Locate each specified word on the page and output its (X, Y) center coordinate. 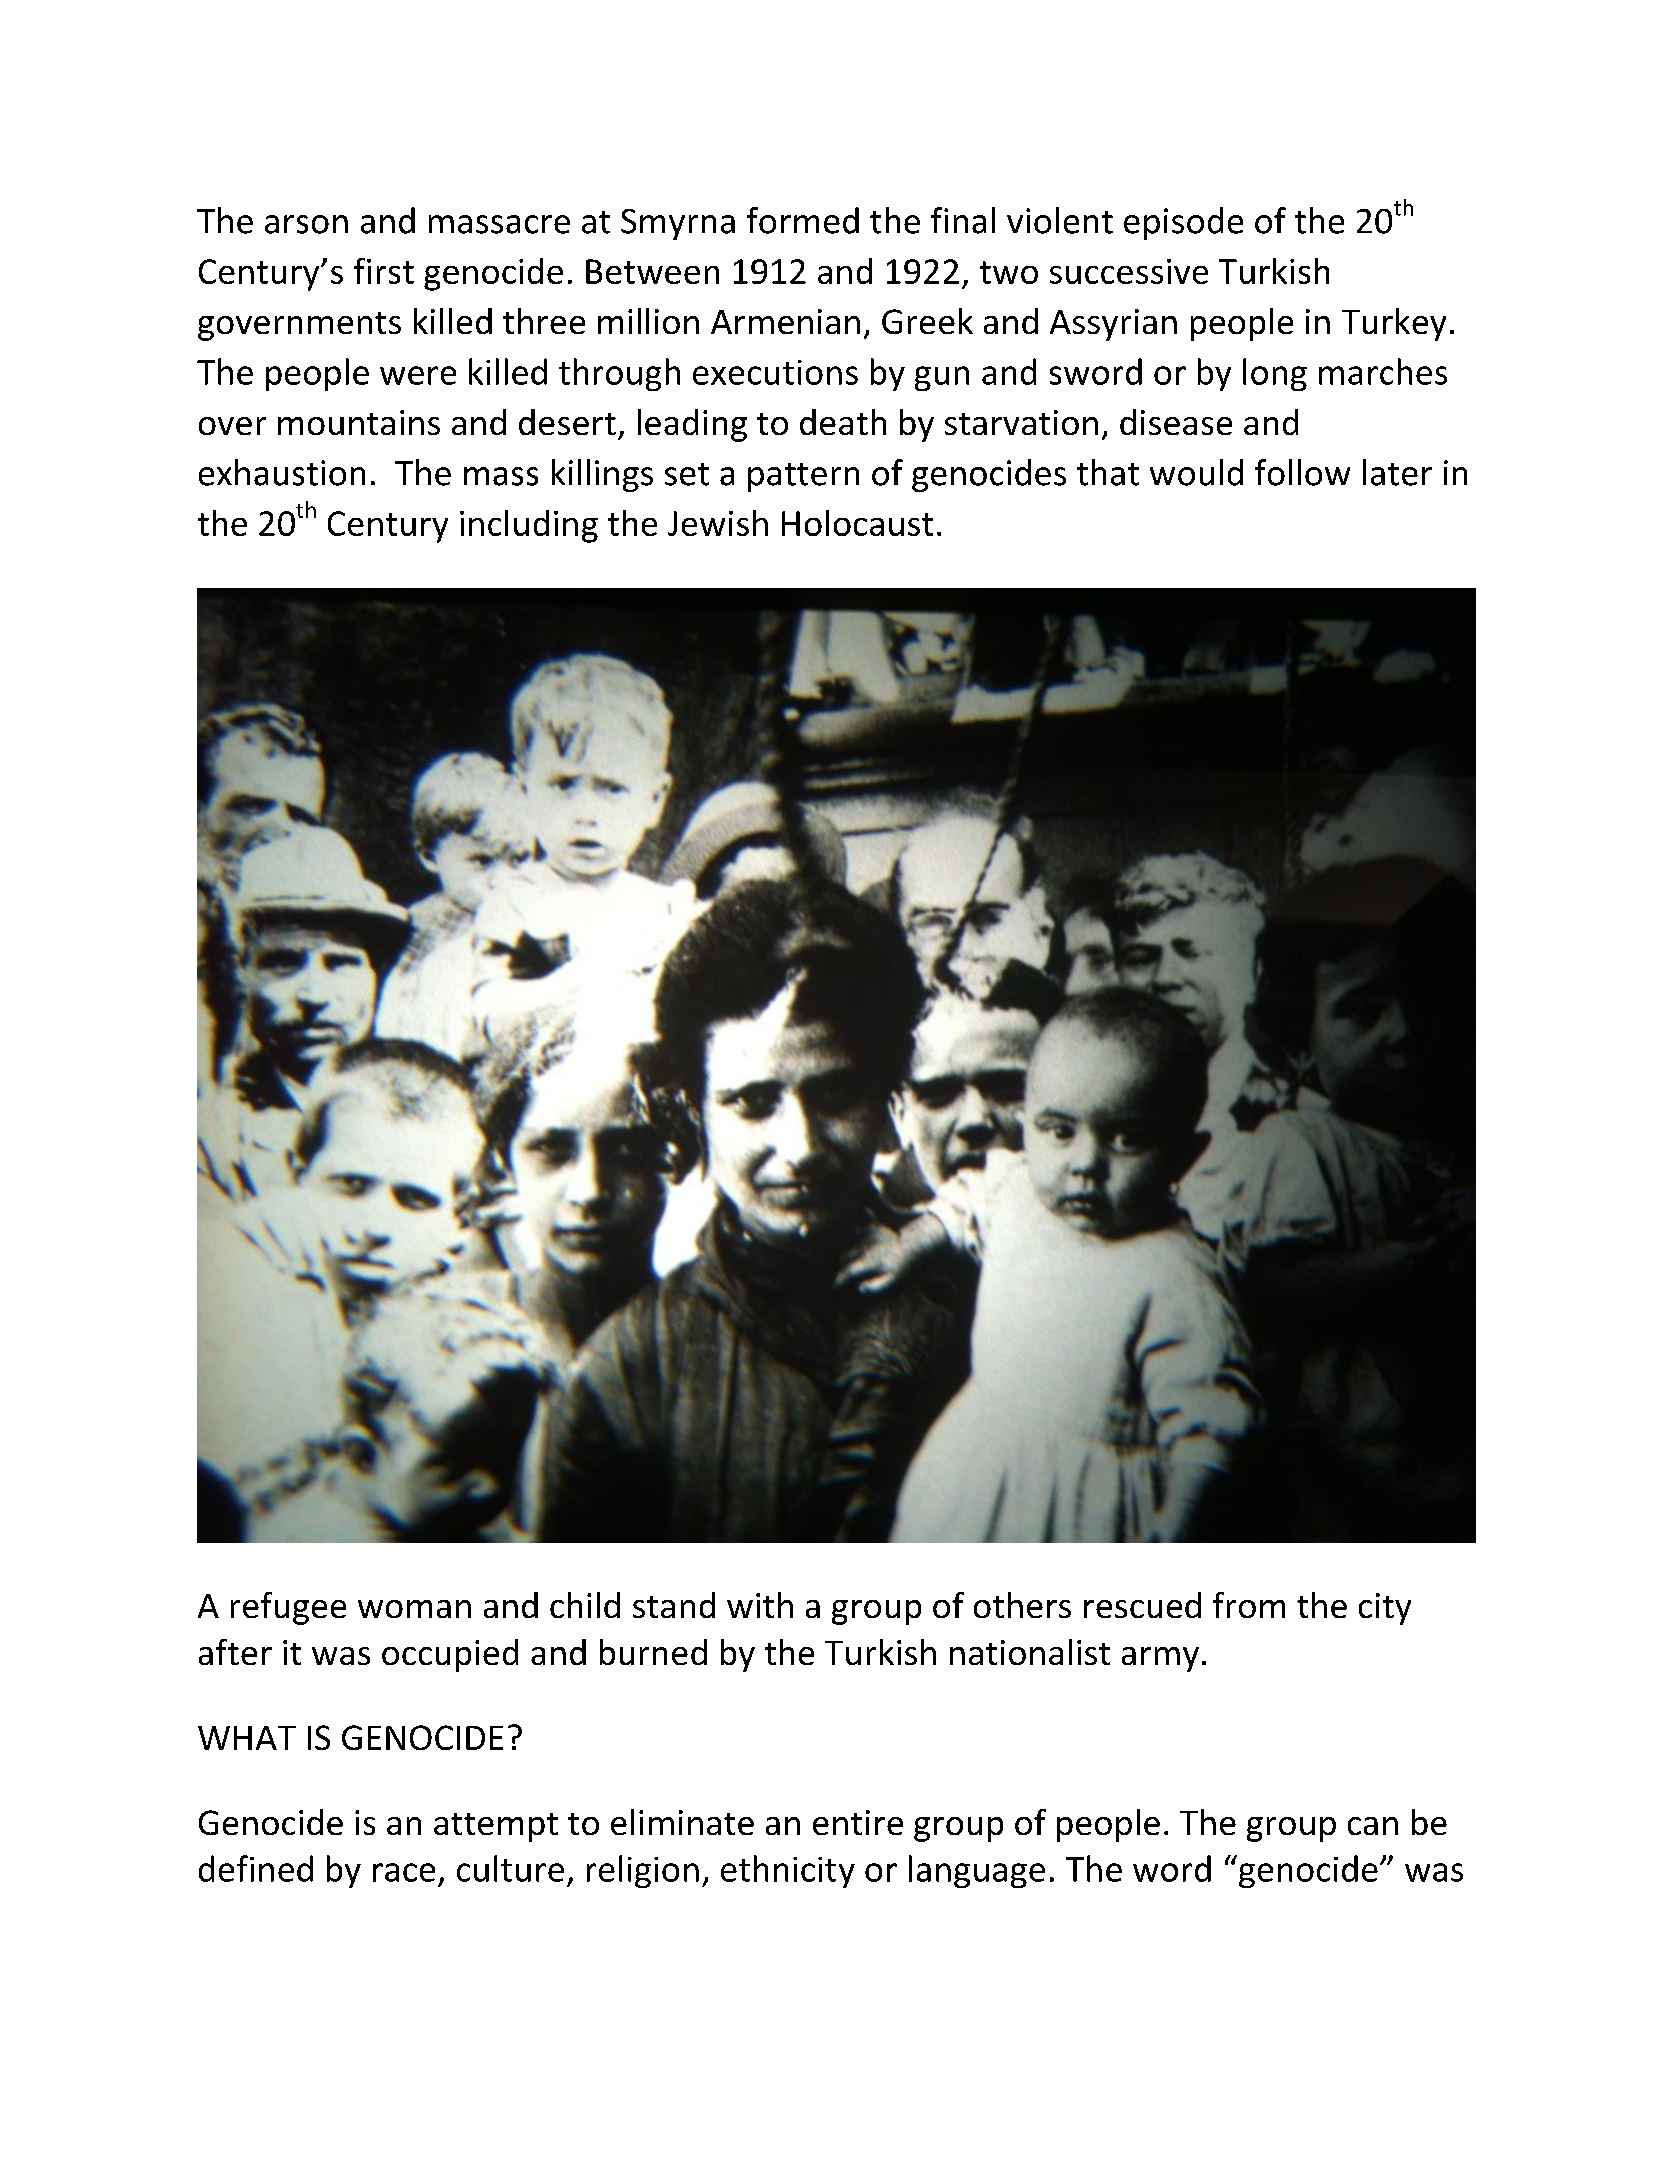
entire (858, 1822)
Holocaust (857, 523)
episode (1183, 223)
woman (414, 1609)
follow (1302, 472)
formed (803, 220)
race (404, 1872)
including (529, 526)
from (1249, 1605)
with (760, 1605)
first (384, 271)
